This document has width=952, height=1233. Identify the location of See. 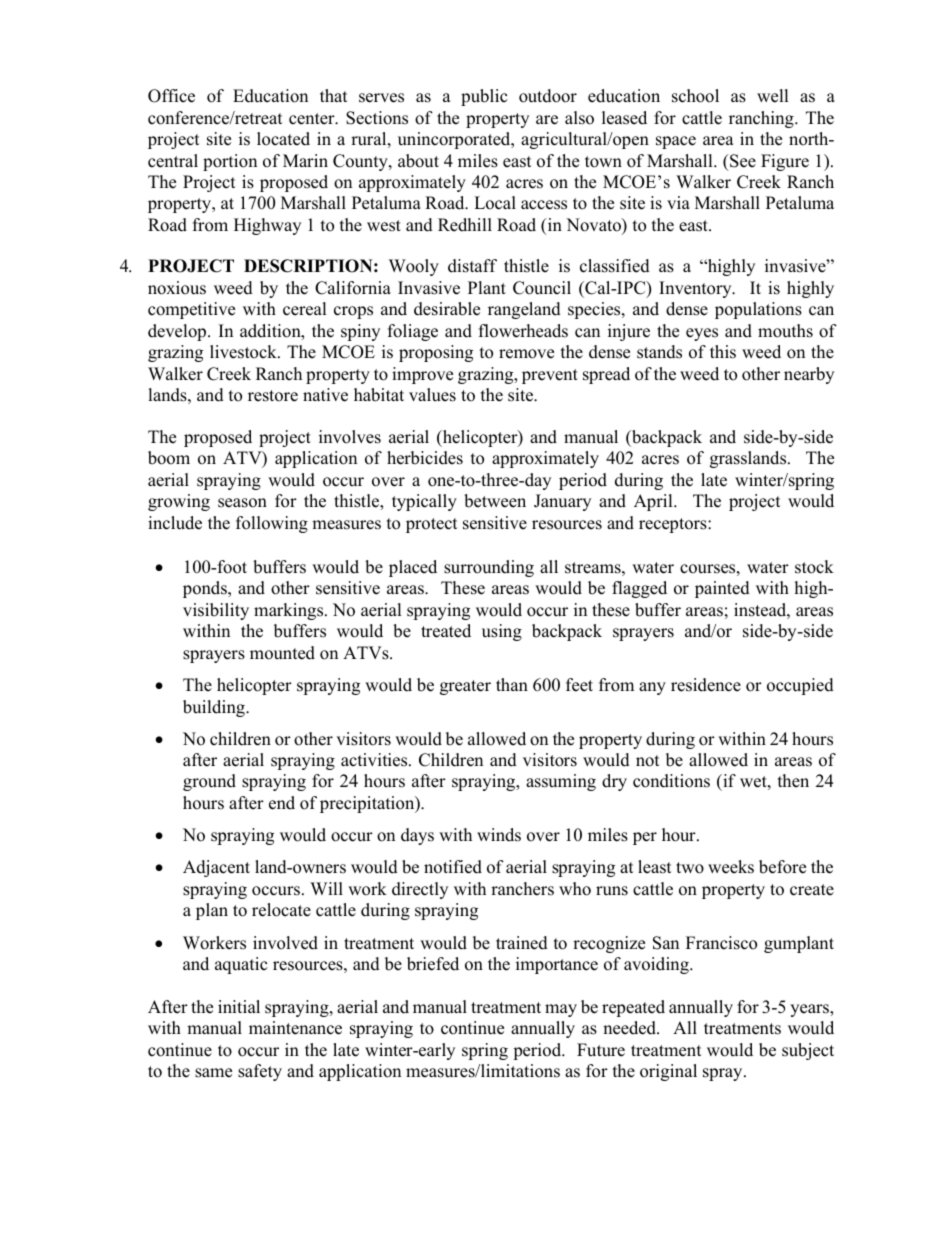
(742, 161).
